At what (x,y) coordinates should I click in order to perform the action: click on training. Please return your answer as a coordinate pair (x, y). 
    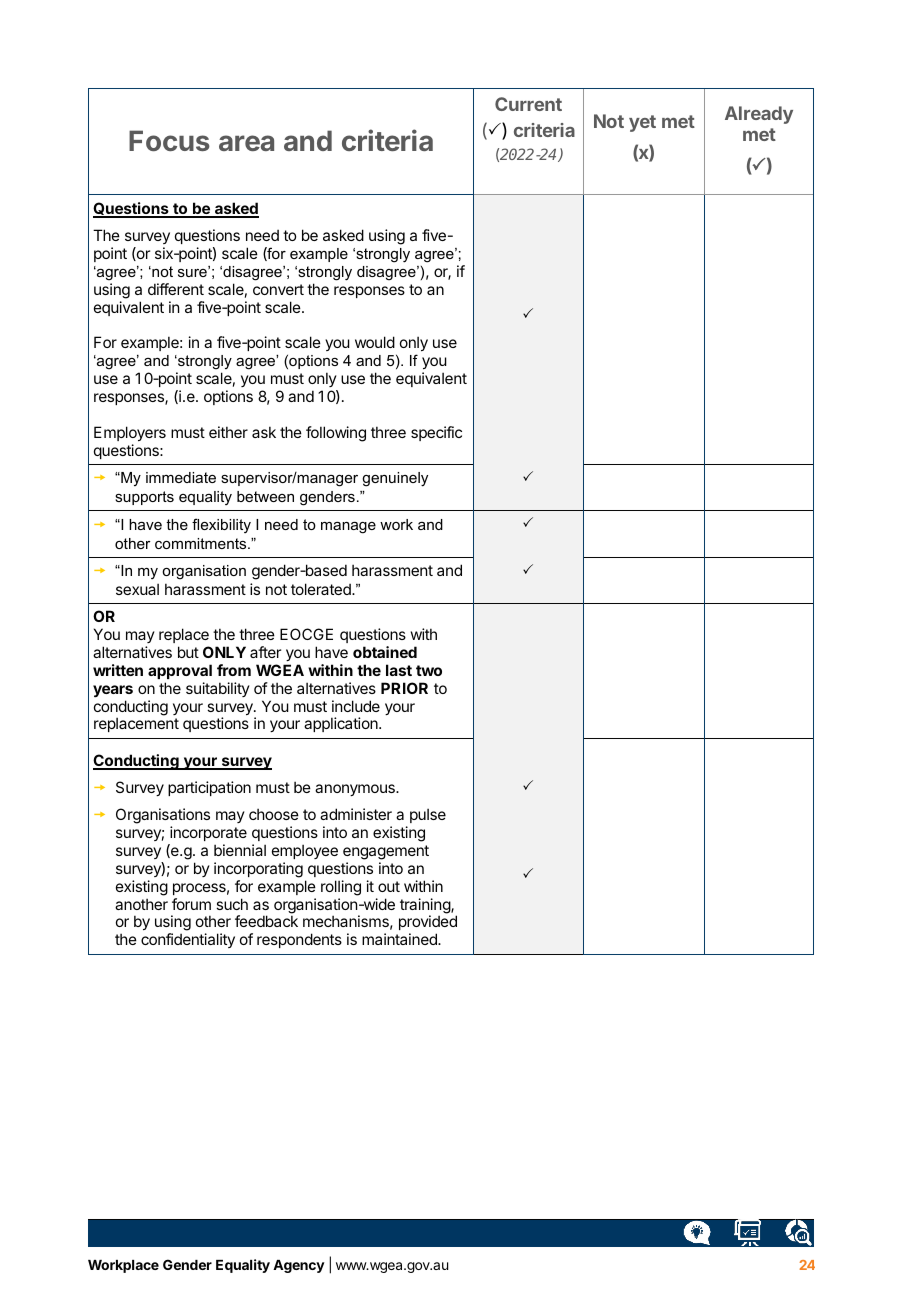
    Looking at the image, I should click on (426, 907).
